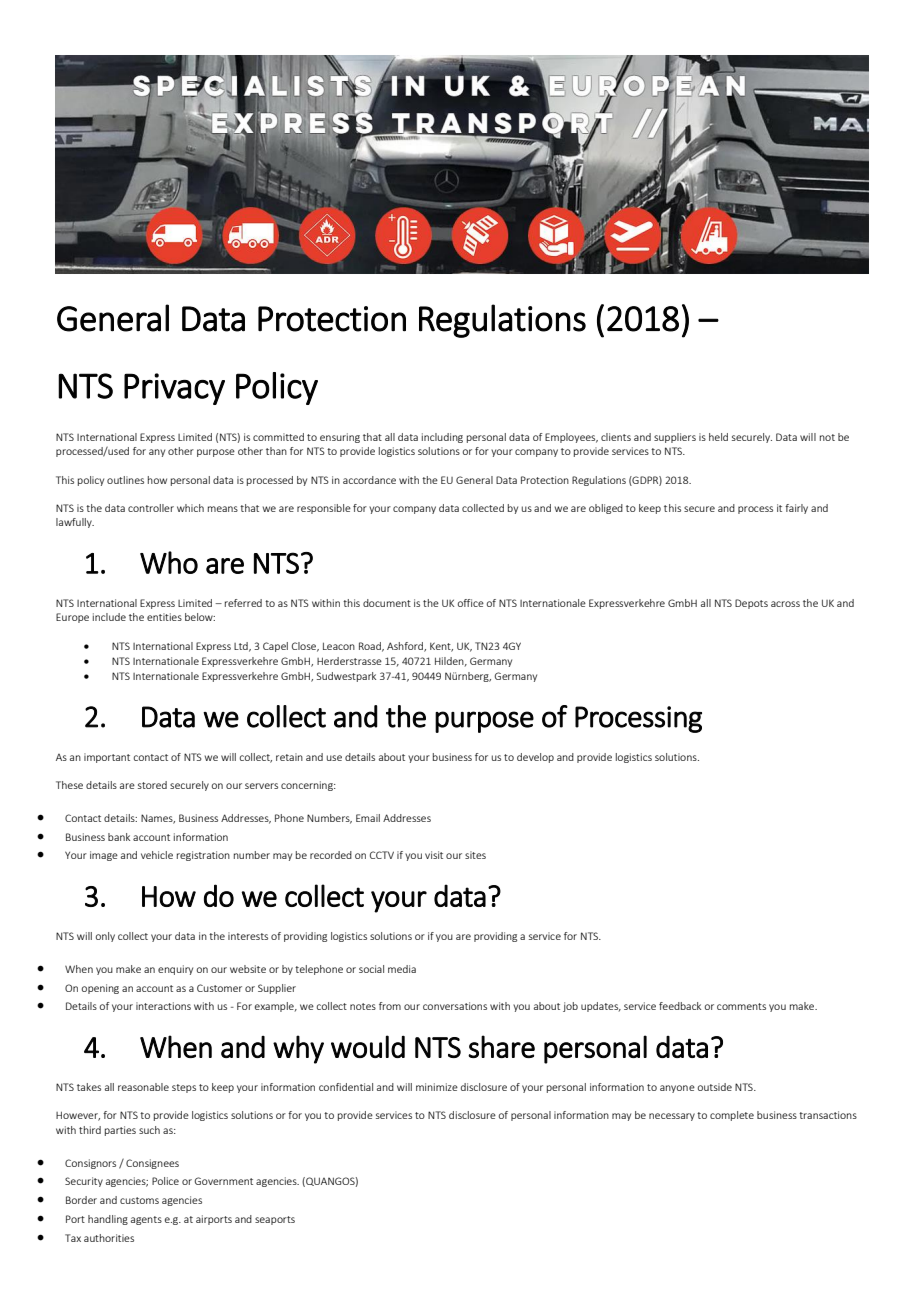 The width and height of the document is (924, 1308). Describe the element at coordinates (164, 617) in the document. I see `entities` at that location.
